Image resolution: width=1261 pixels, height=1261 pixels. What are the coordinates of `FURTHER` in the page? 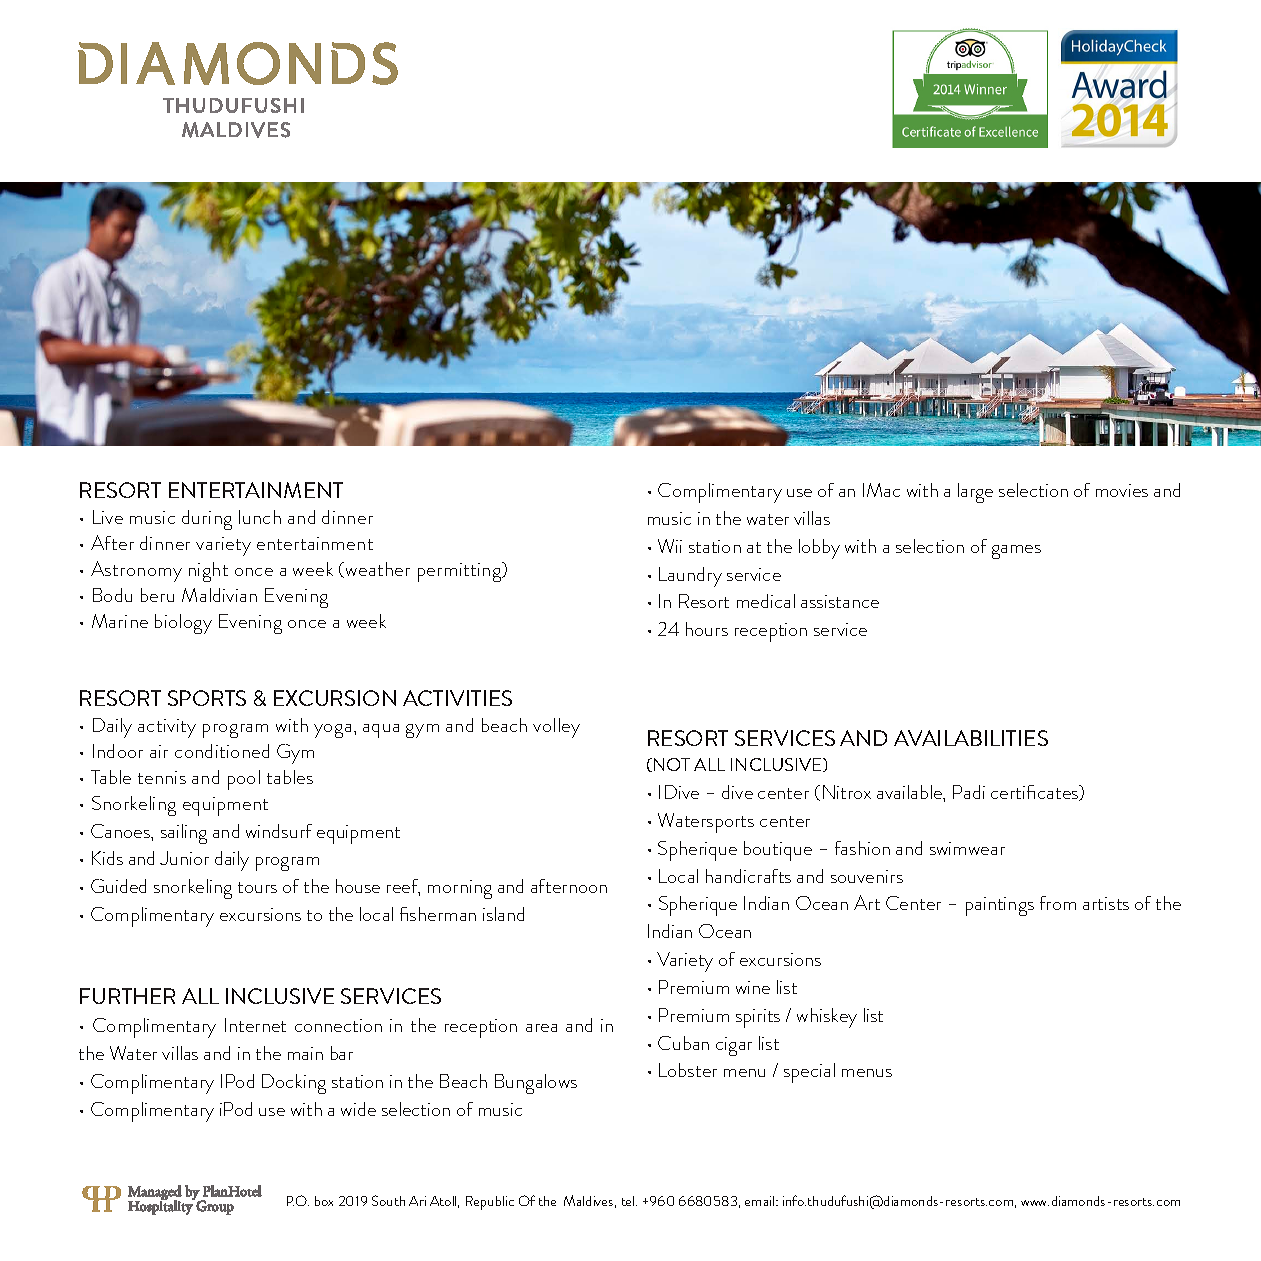 It's located at (127, 996).
